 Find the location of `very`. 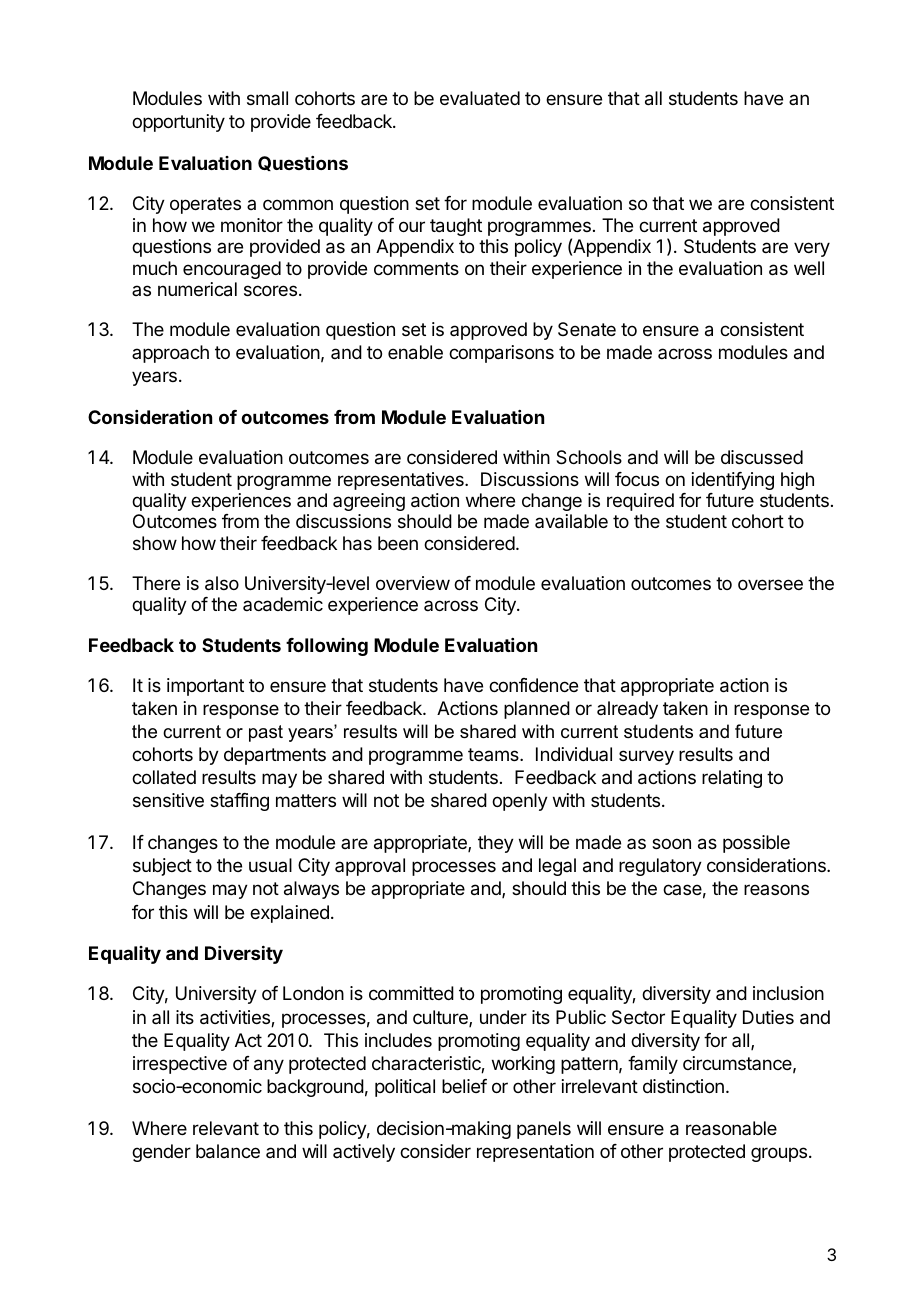

very is located at coordinates (812, 249).
